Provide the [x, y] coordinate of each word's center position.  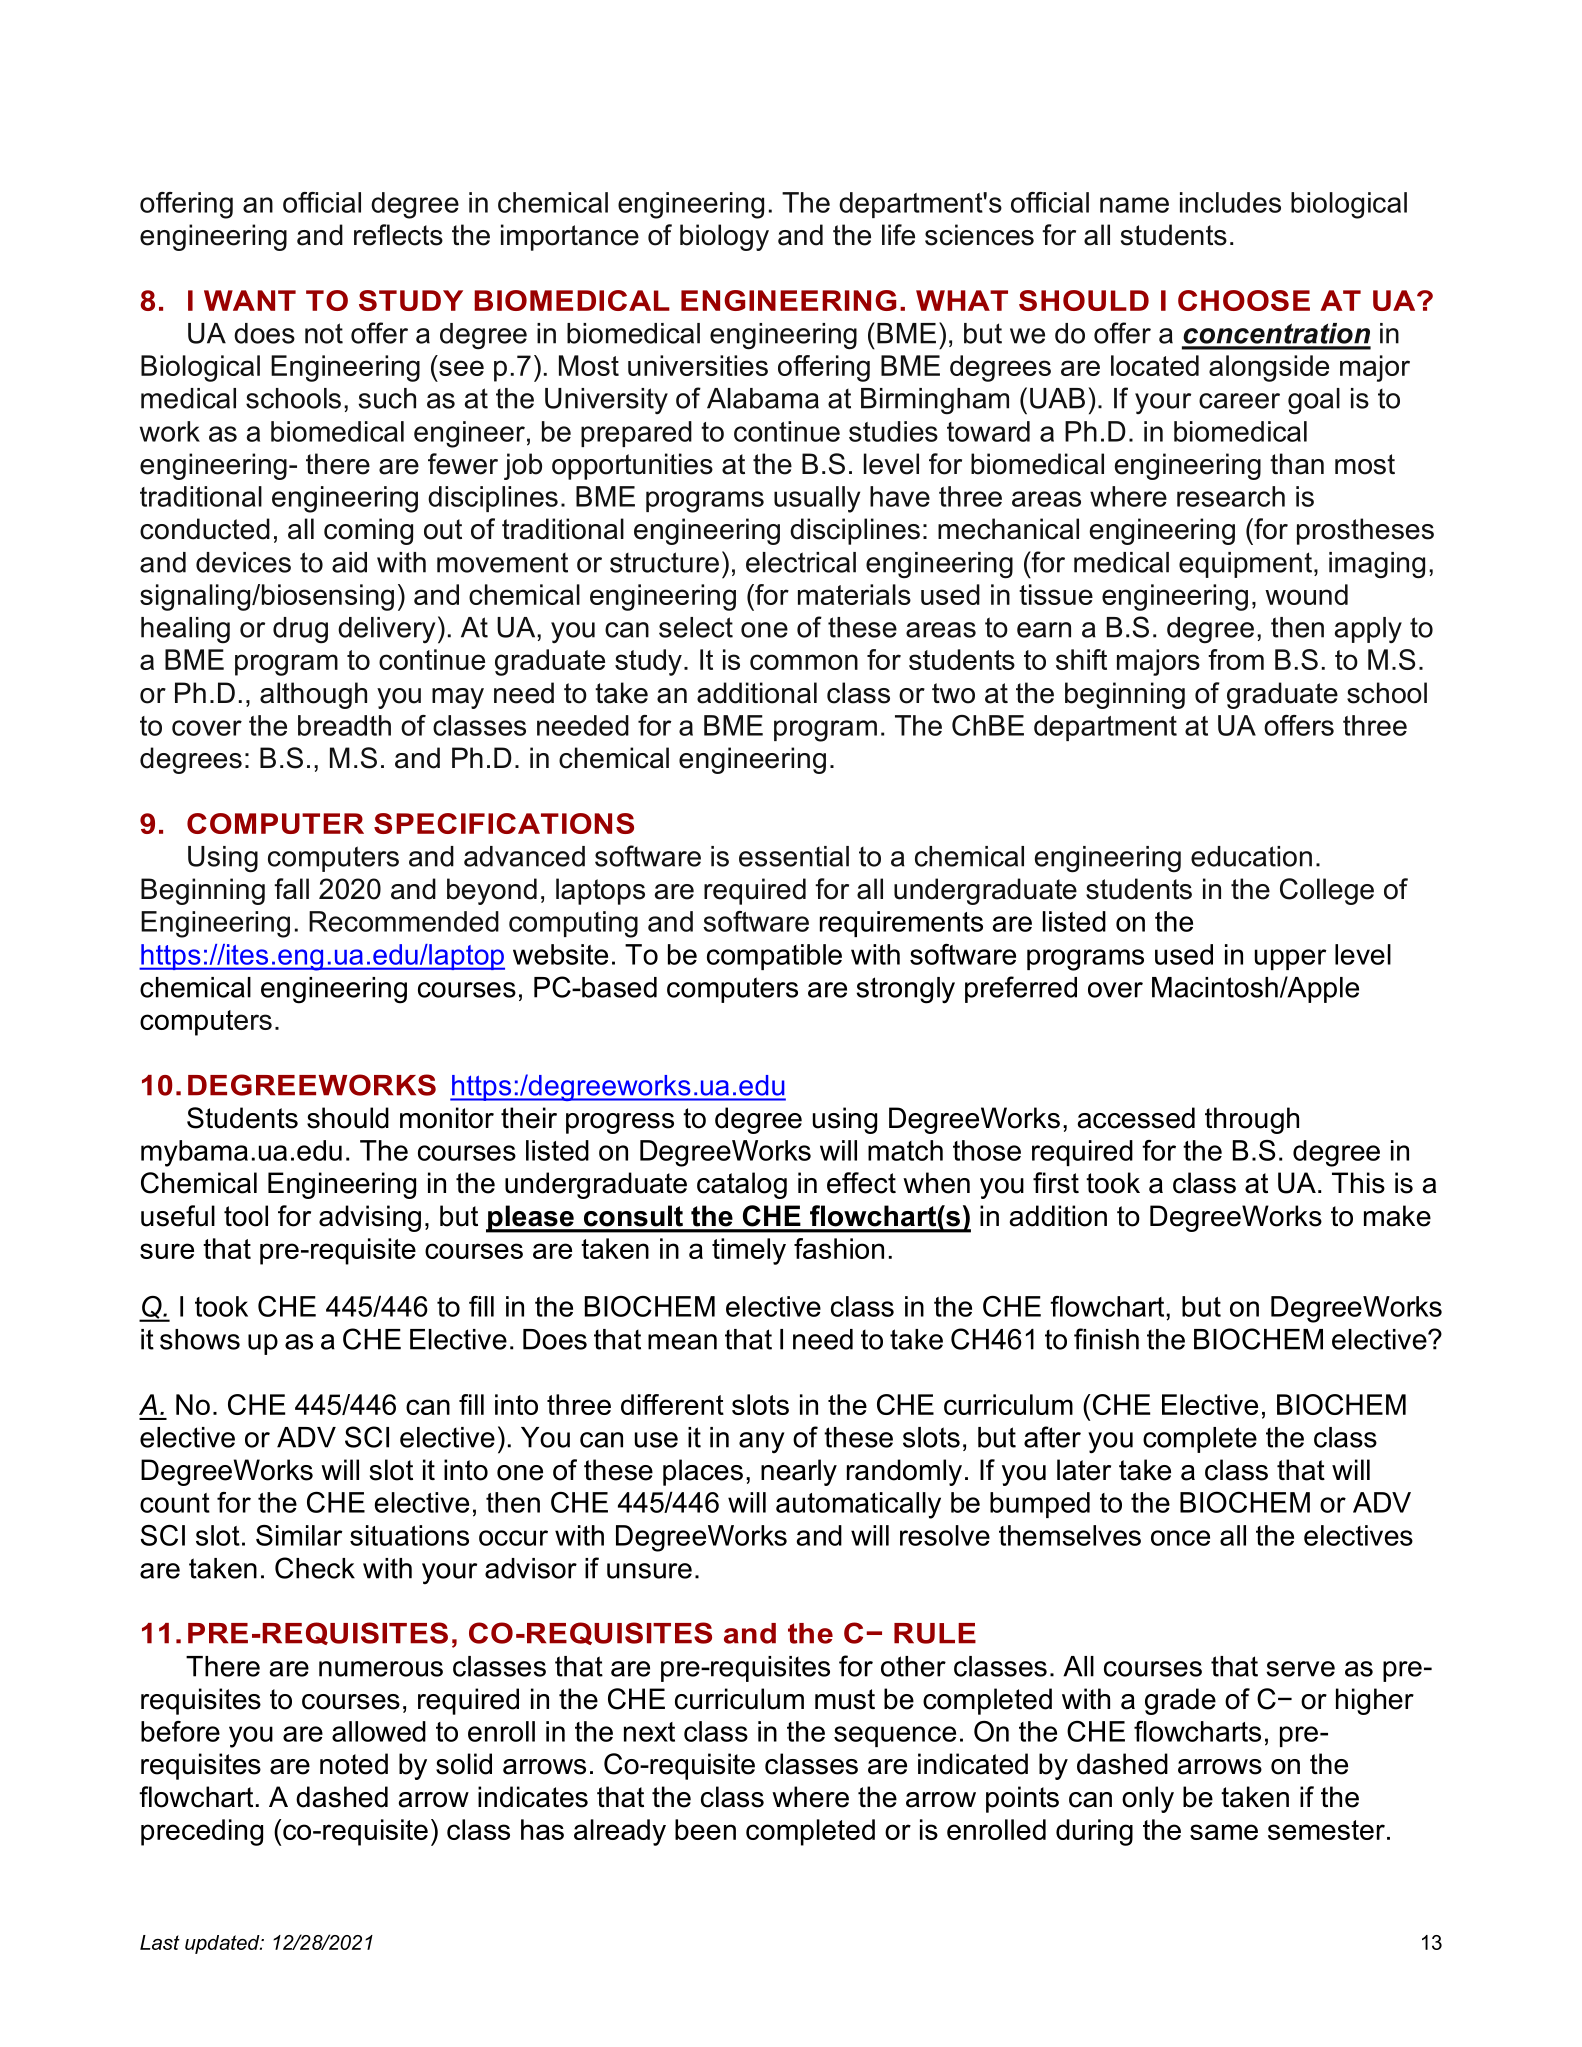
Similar [299, 1535]
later [1084, 1470]
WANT [250, 300]
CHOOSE [1244, 300]
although [313, 695]
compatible [774, 957]
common [804, 662]
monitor [447, 1118]
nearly [799, 1472]
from [1236, 659]
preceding [202, 1832]
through [1252, 1120]
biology [724, 237]
